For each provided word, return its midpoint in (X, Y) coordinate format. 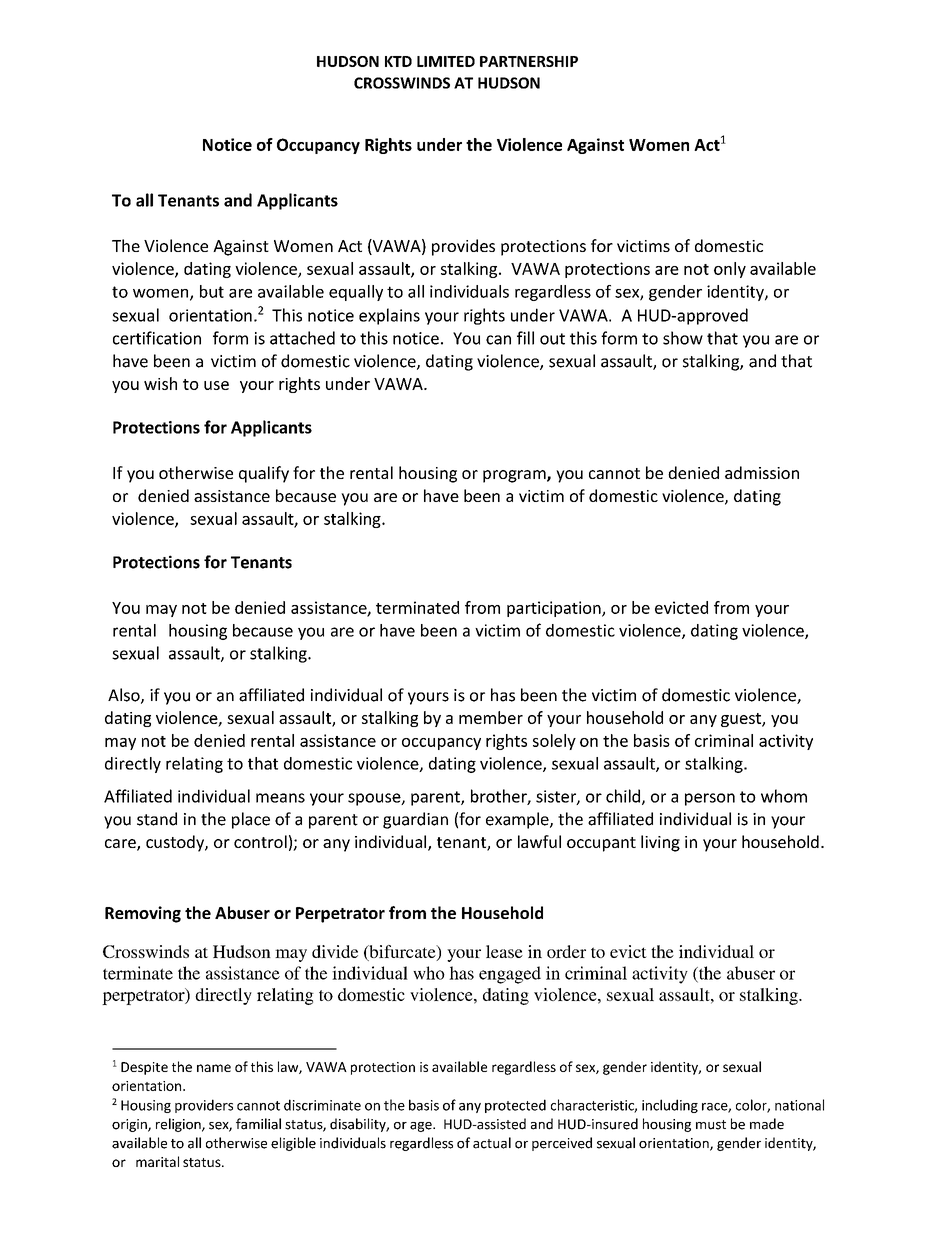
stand (157, 819)
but (212, 291)
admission (762, 472)
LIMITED (446, 61)
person (710, 799)
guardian (415, 820)
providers (204, 1106)
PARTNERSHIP (529, 61)
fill (525, 338)
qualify (264, 474)
